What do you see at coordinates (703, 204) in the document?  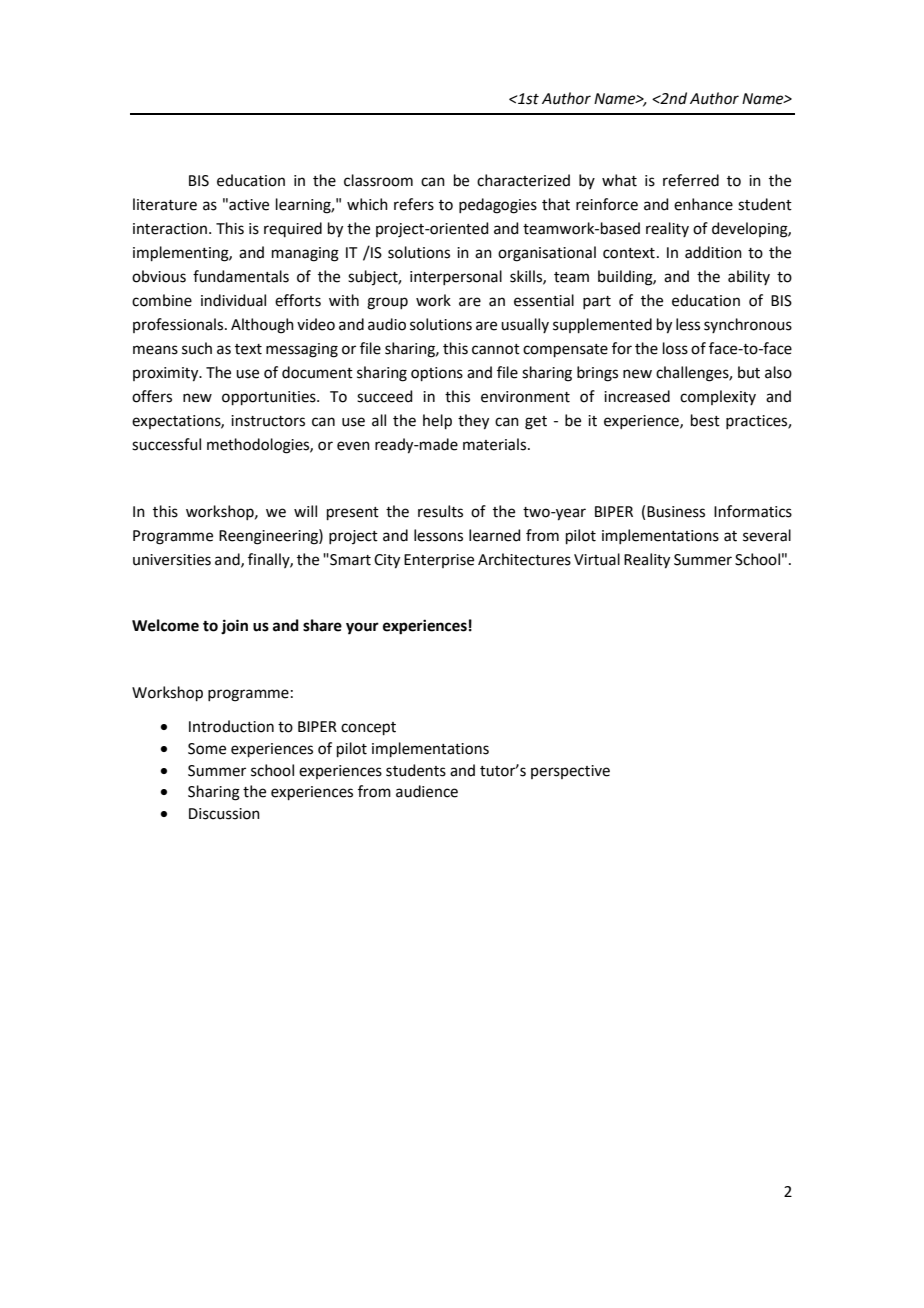 I see `enhance` at bounding box center [703, 204].
